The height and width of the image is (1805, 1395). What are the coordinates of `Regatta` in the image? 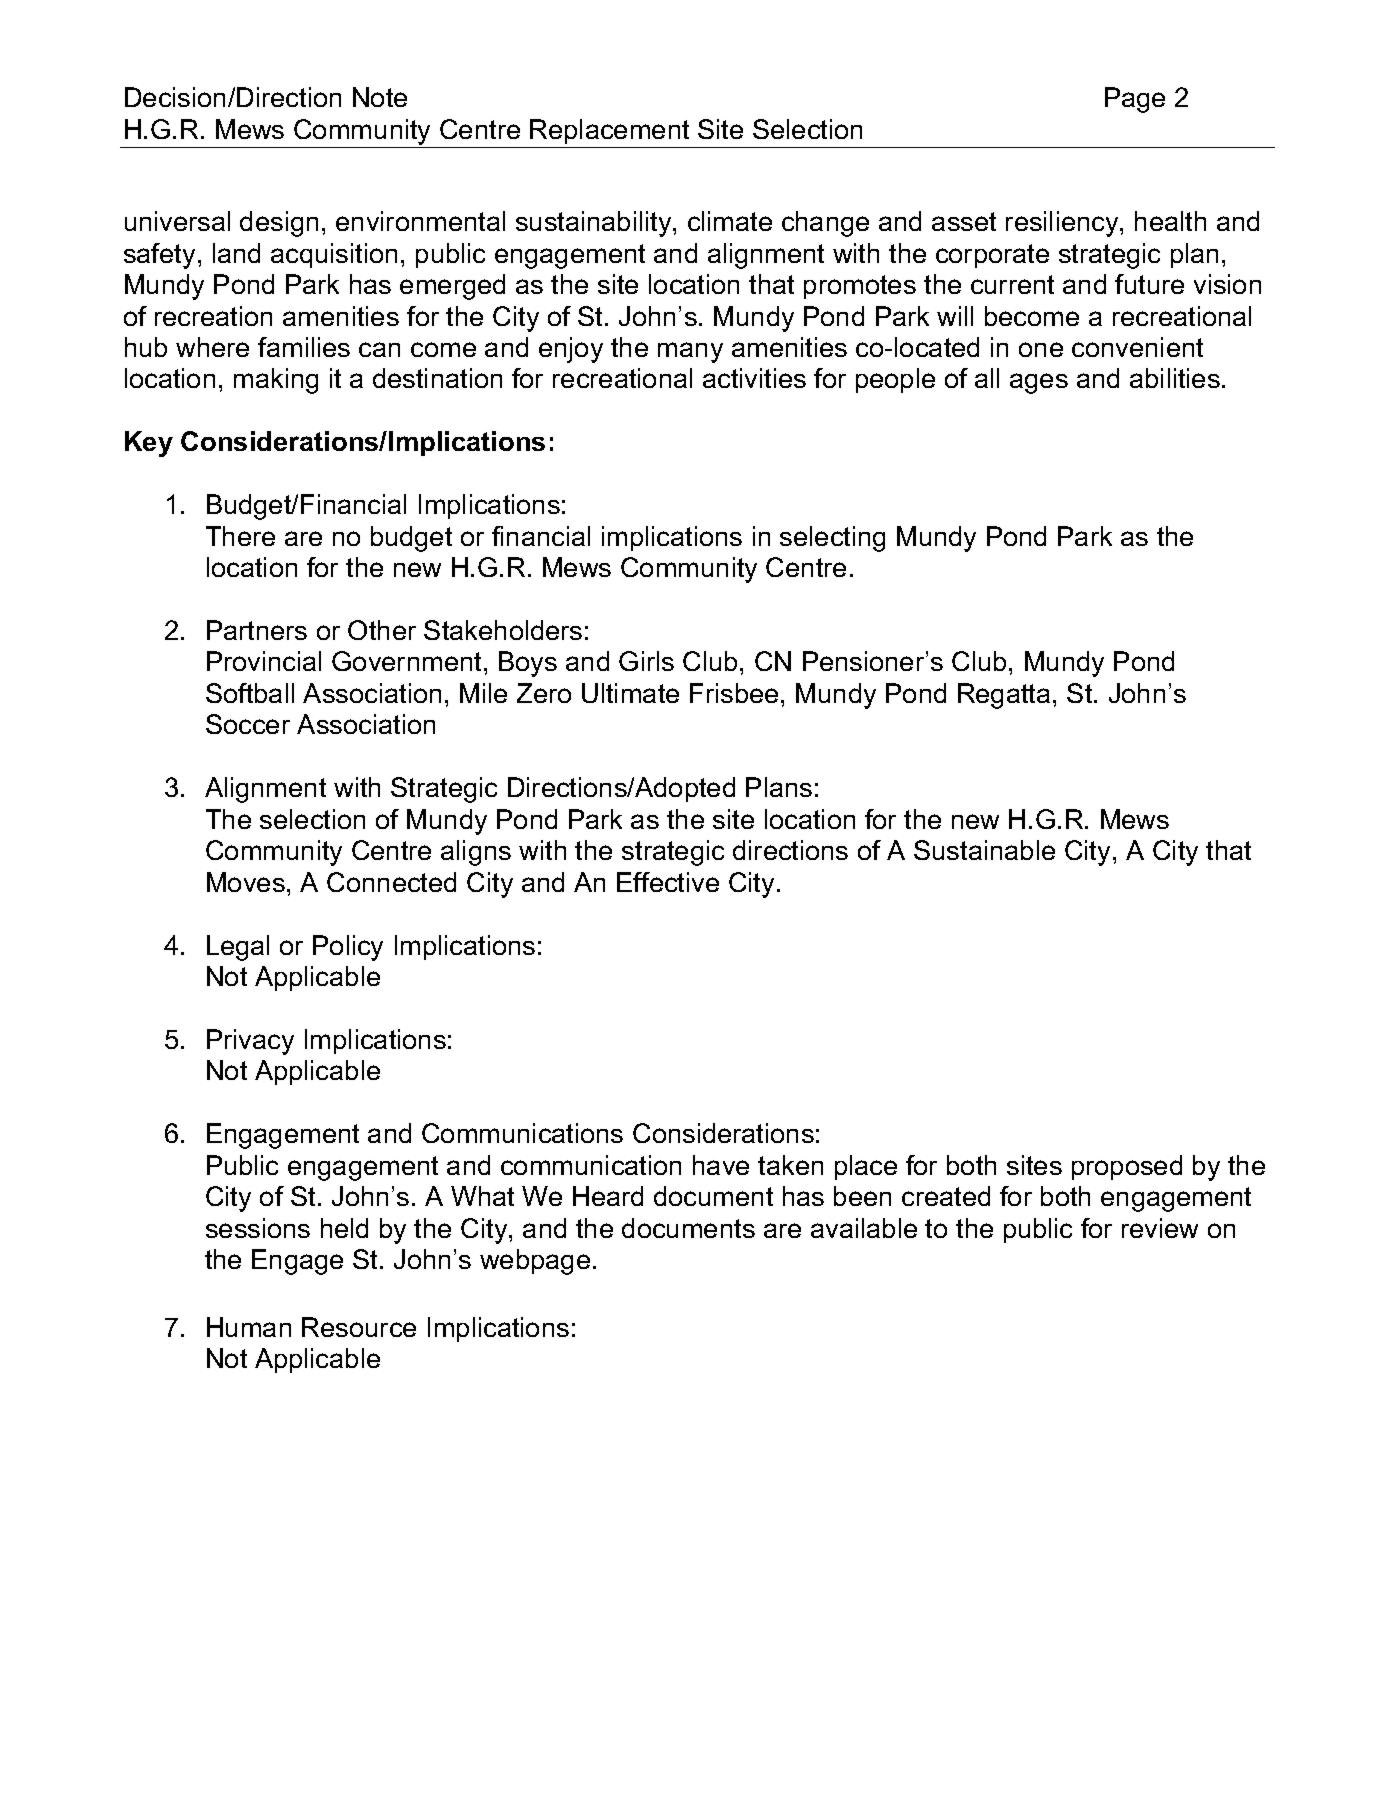 It's located at (1004, 696).
